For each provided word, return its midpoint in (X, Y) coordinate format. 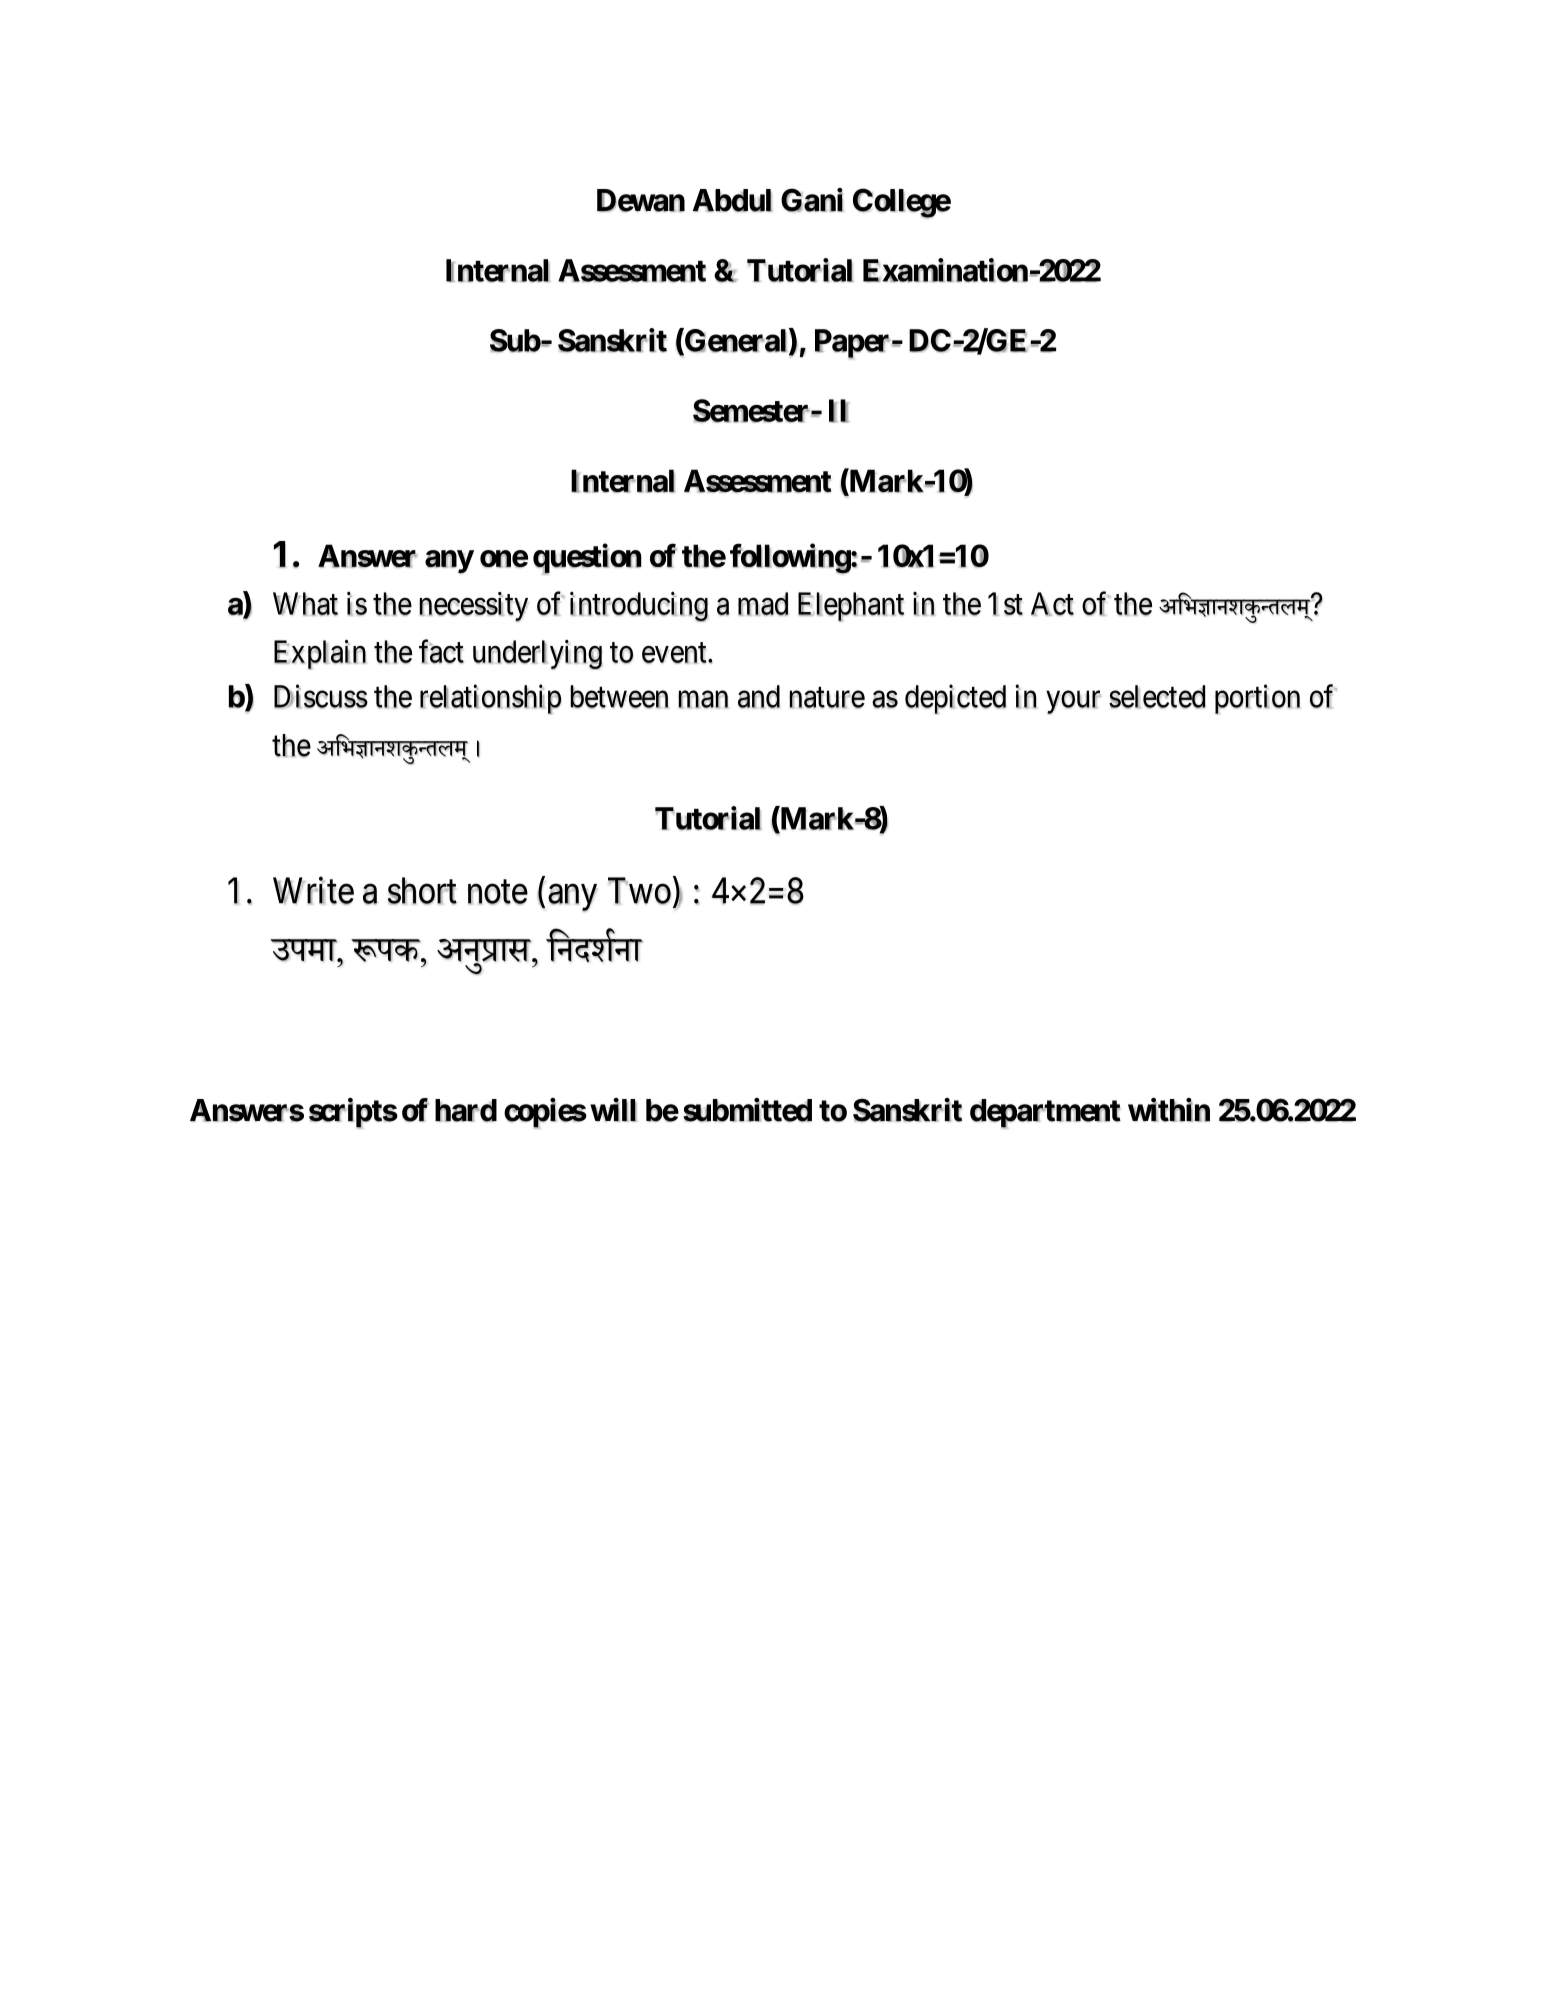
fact (441, 651)
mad (763, 604)
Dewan (641, 200)
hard (466, 1110)
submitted (747, 1110)
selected (1157, 697)
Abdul (732, 200)
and (759, 697)
